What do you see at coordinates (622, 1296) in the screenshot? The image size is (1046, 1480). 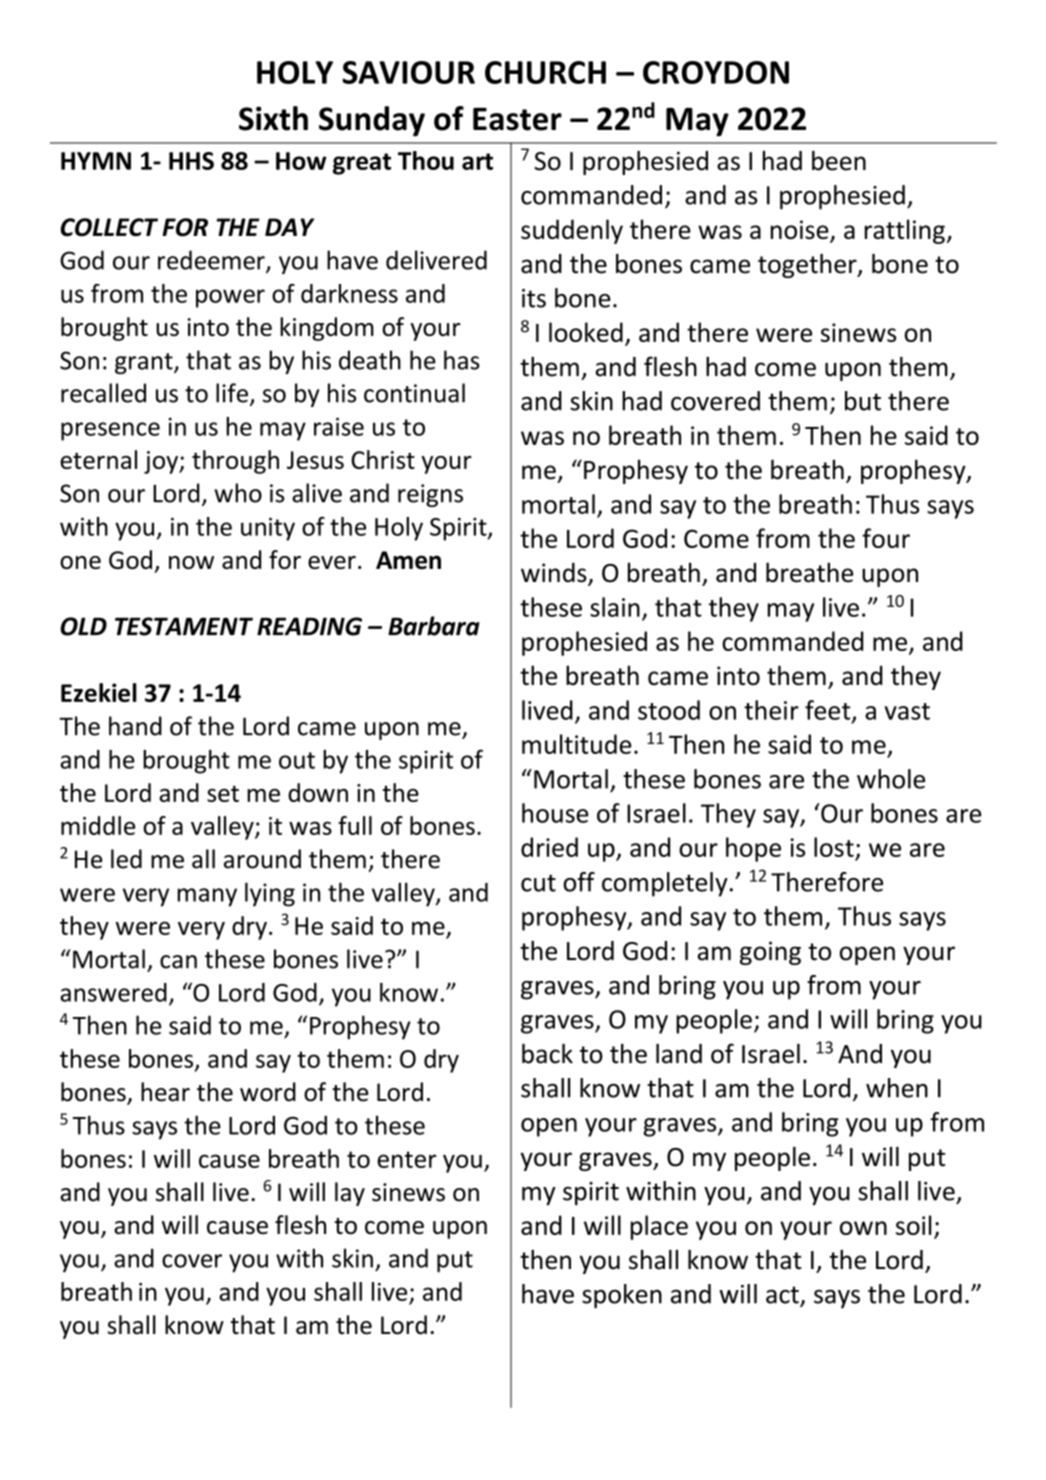 I see `spoken` at bounding box center [622, 1296].
